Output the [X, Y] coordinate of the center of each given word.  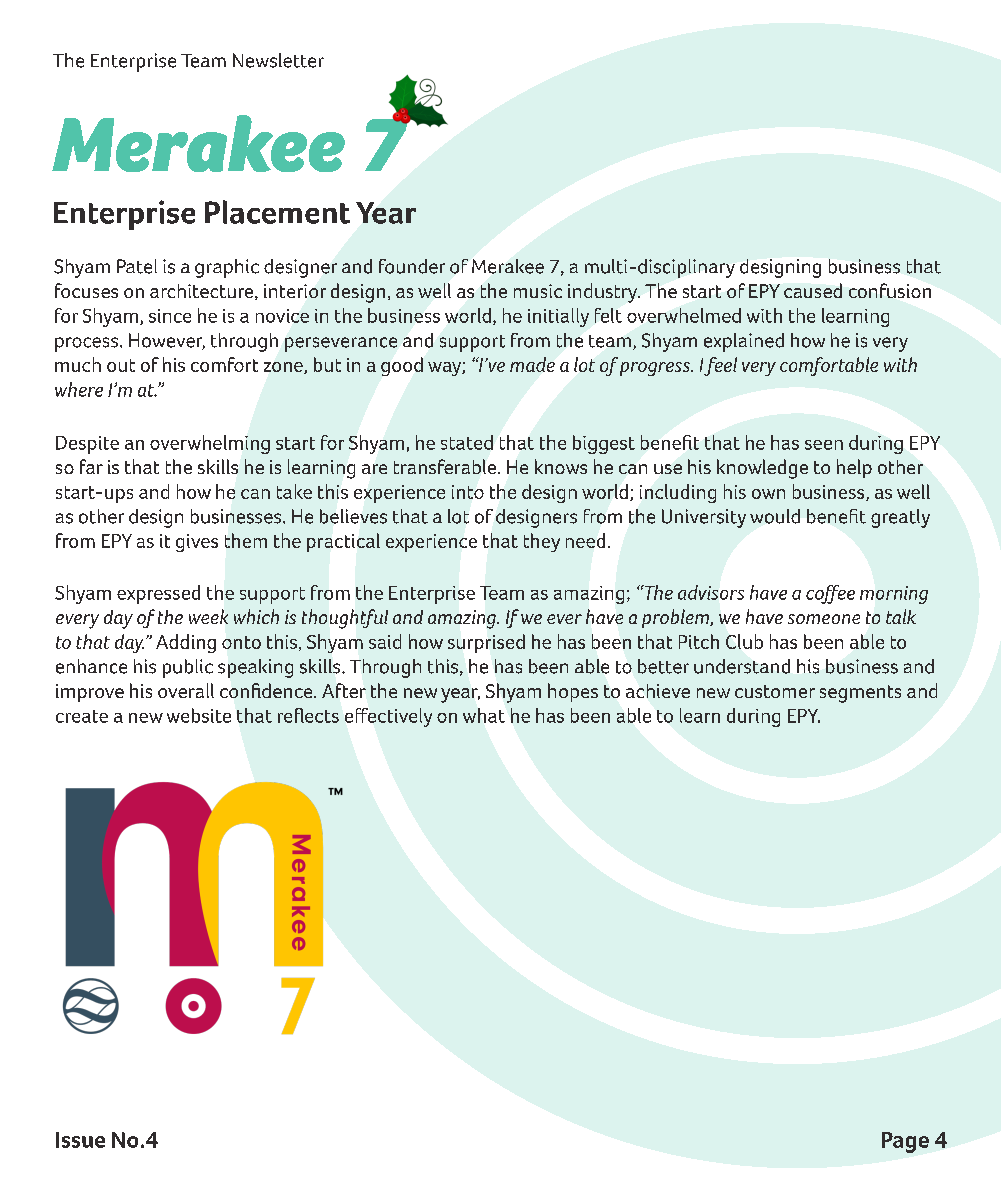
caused [813, 290]
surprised [486, 643]
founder [412, 266]
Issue [80, 1140]
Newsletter [278, 60]
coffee [830, 594]
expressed [158, 594]
